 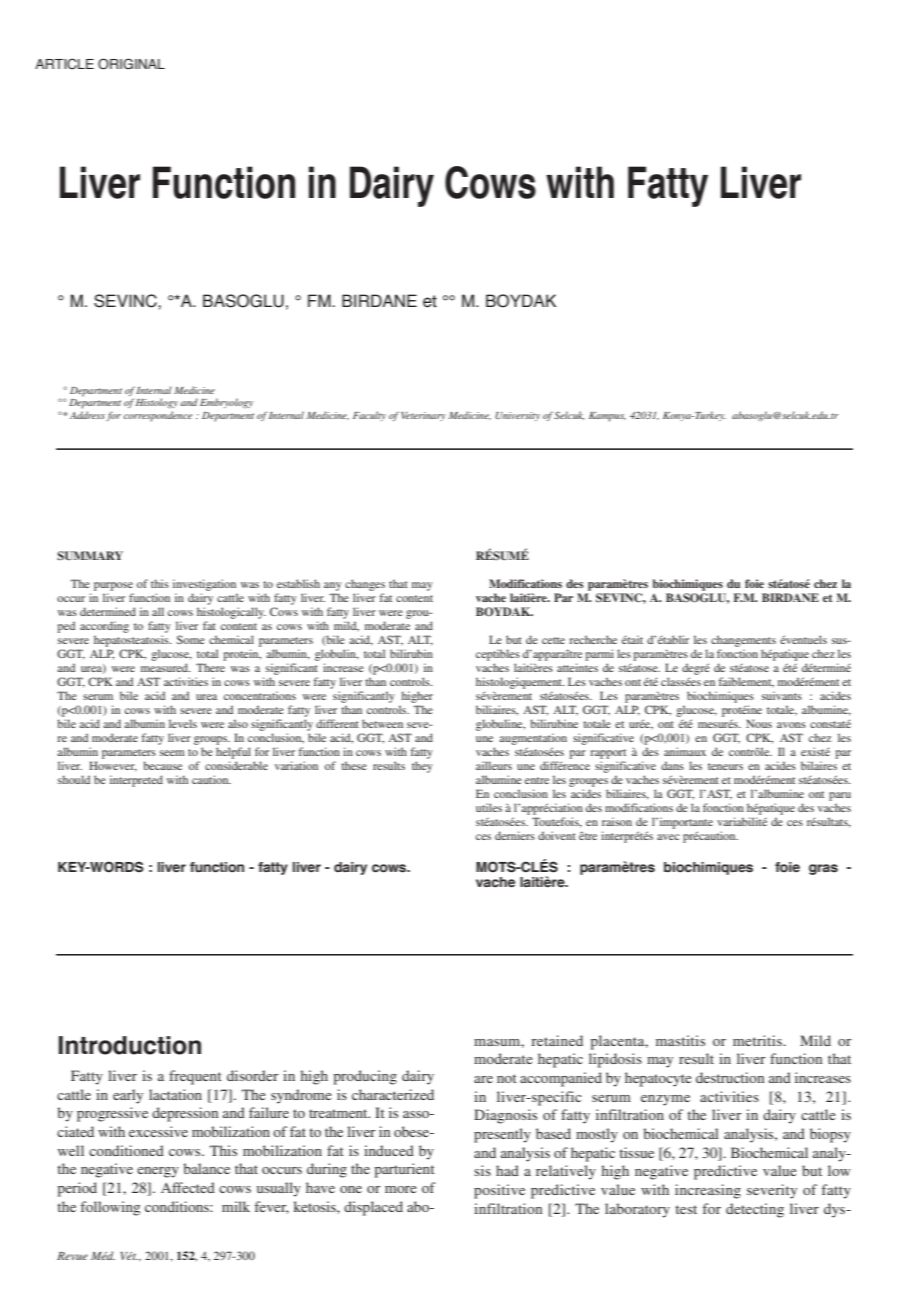 I want to click on Some, so click(x=191, y=639).
